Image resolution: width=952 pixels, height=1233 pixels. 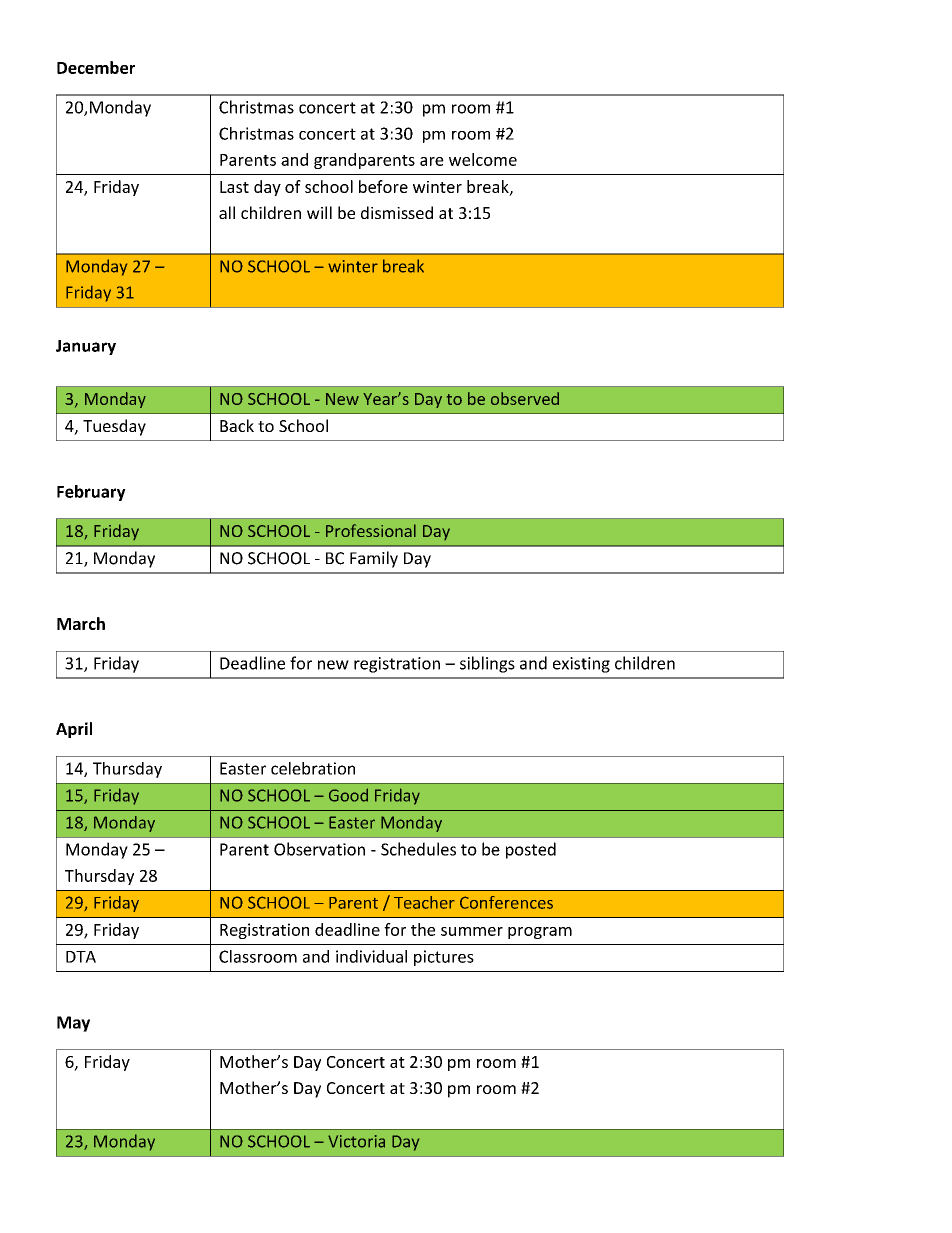 I want to click on welcome, so click(x=483, y=159).
